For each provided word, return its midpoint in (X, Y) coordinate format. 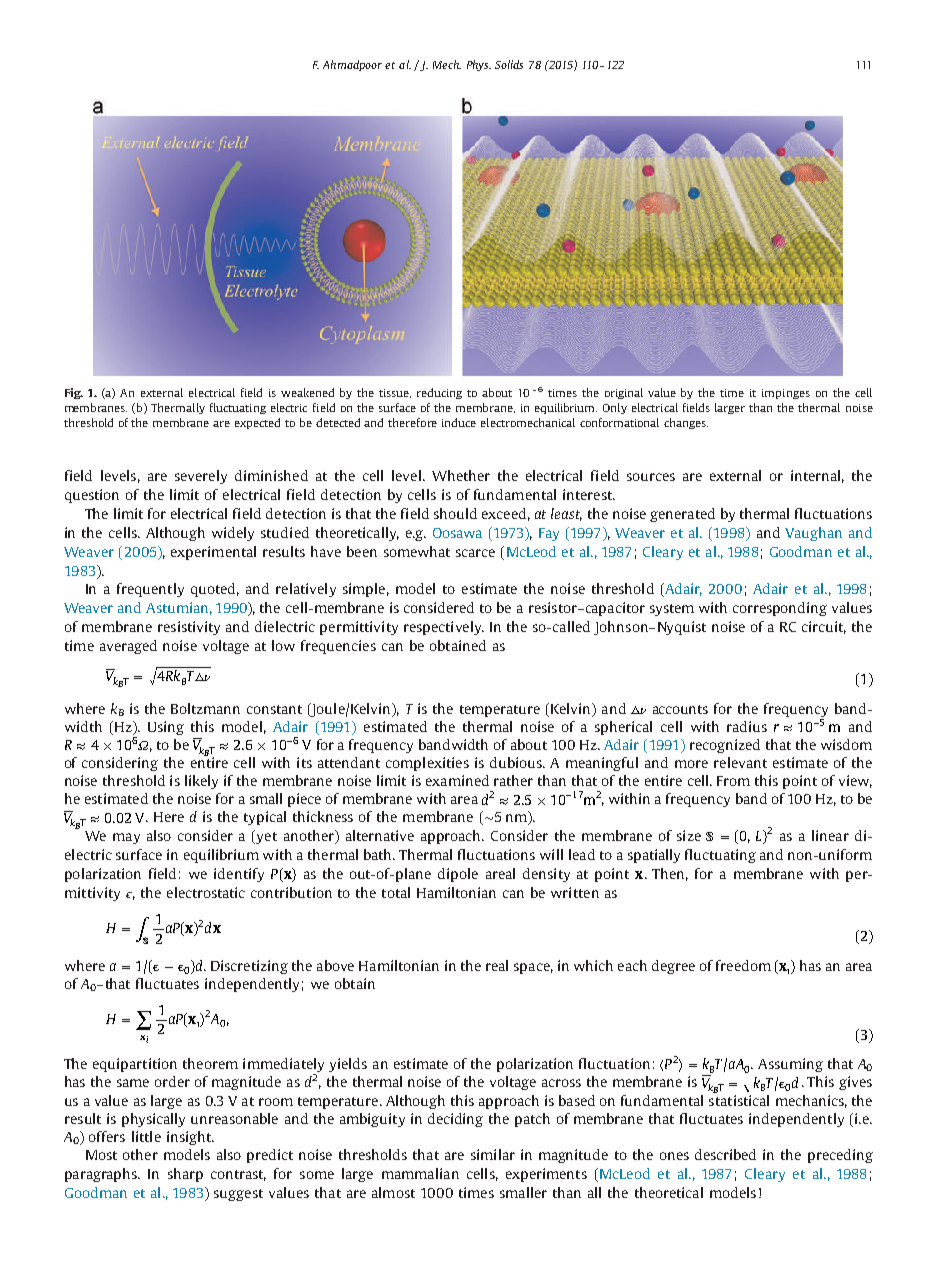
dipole (458, 875)
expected (257, 423)
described (725, 1154)
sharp (185, 1175)
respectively (444, 628)
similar (493, 1154)
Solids (509, 64)
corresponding (780, 609)
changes (686, 423)
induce (459, 422)
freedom (743, 965)
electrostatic (206, 892)
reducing (439, 393)
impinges (786, 394)
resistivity (189, 628)
